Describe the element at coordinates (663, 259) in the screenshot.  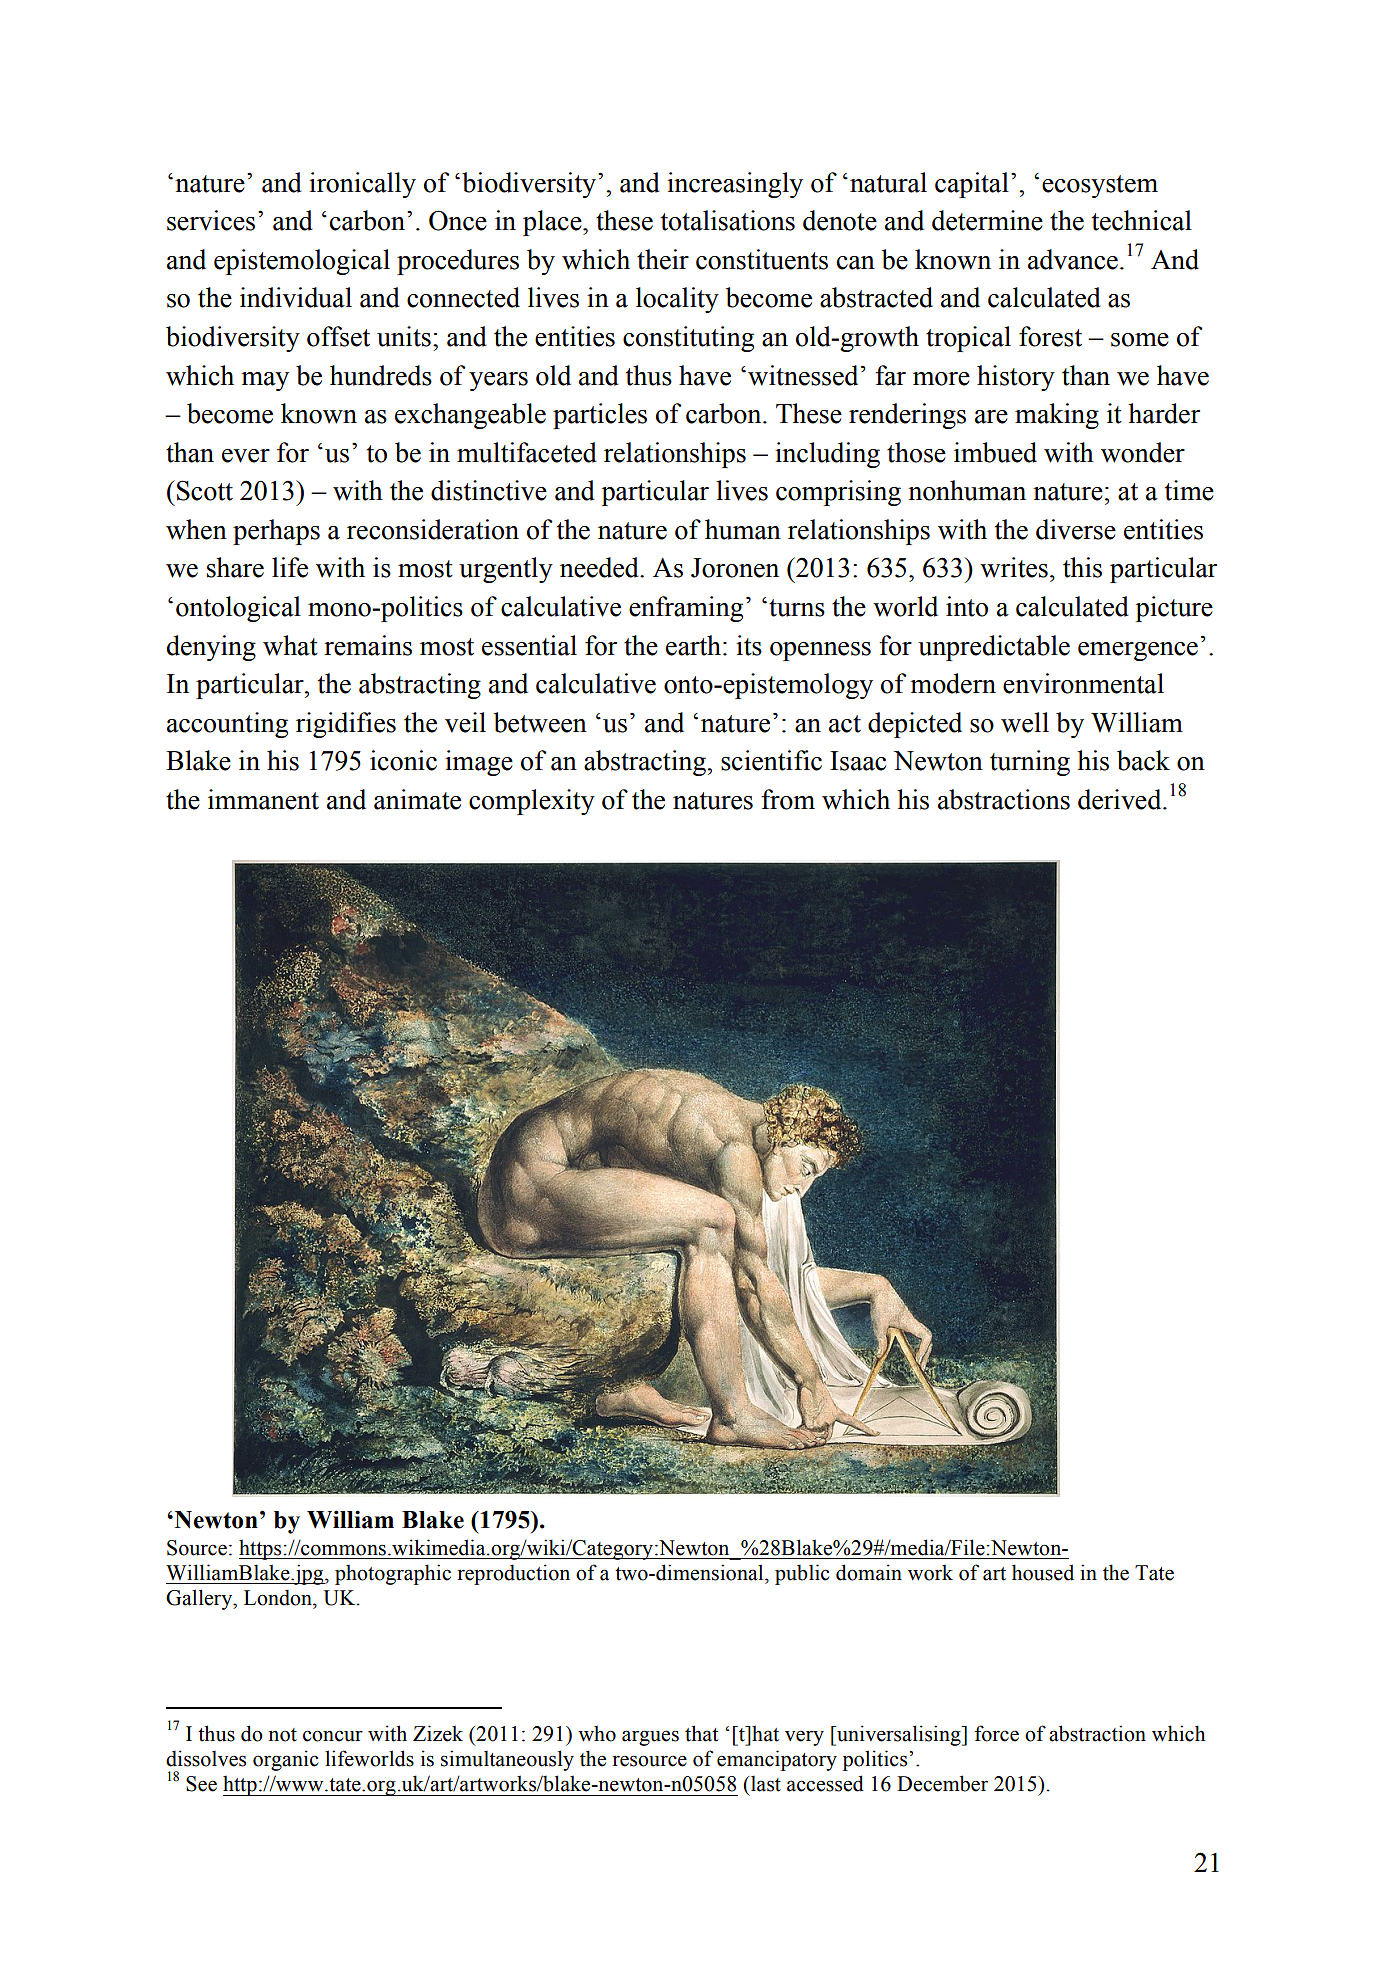
I see `their` at that location.
